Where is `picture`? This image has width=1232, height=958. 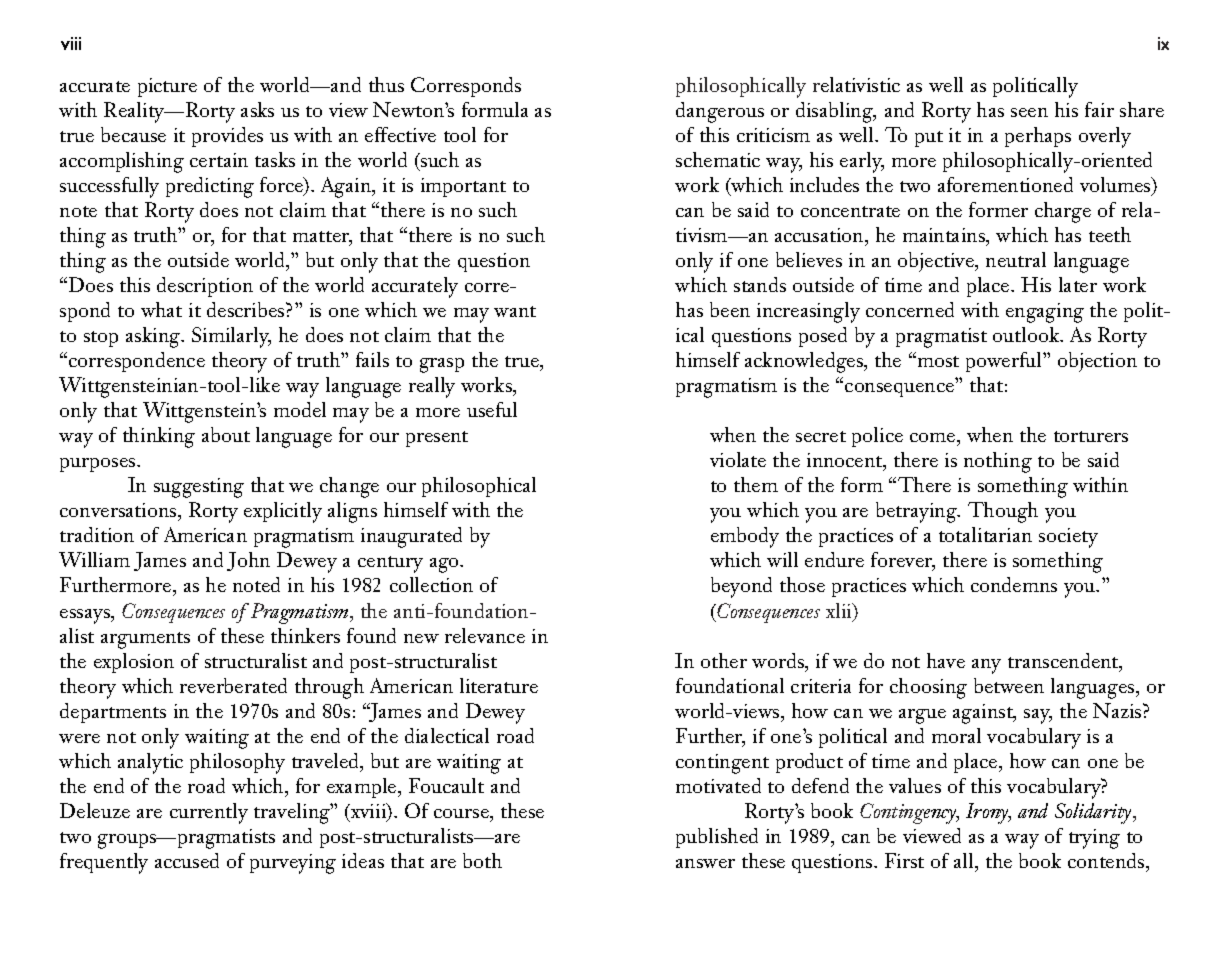
picture is located at coordinates (167, 87).
